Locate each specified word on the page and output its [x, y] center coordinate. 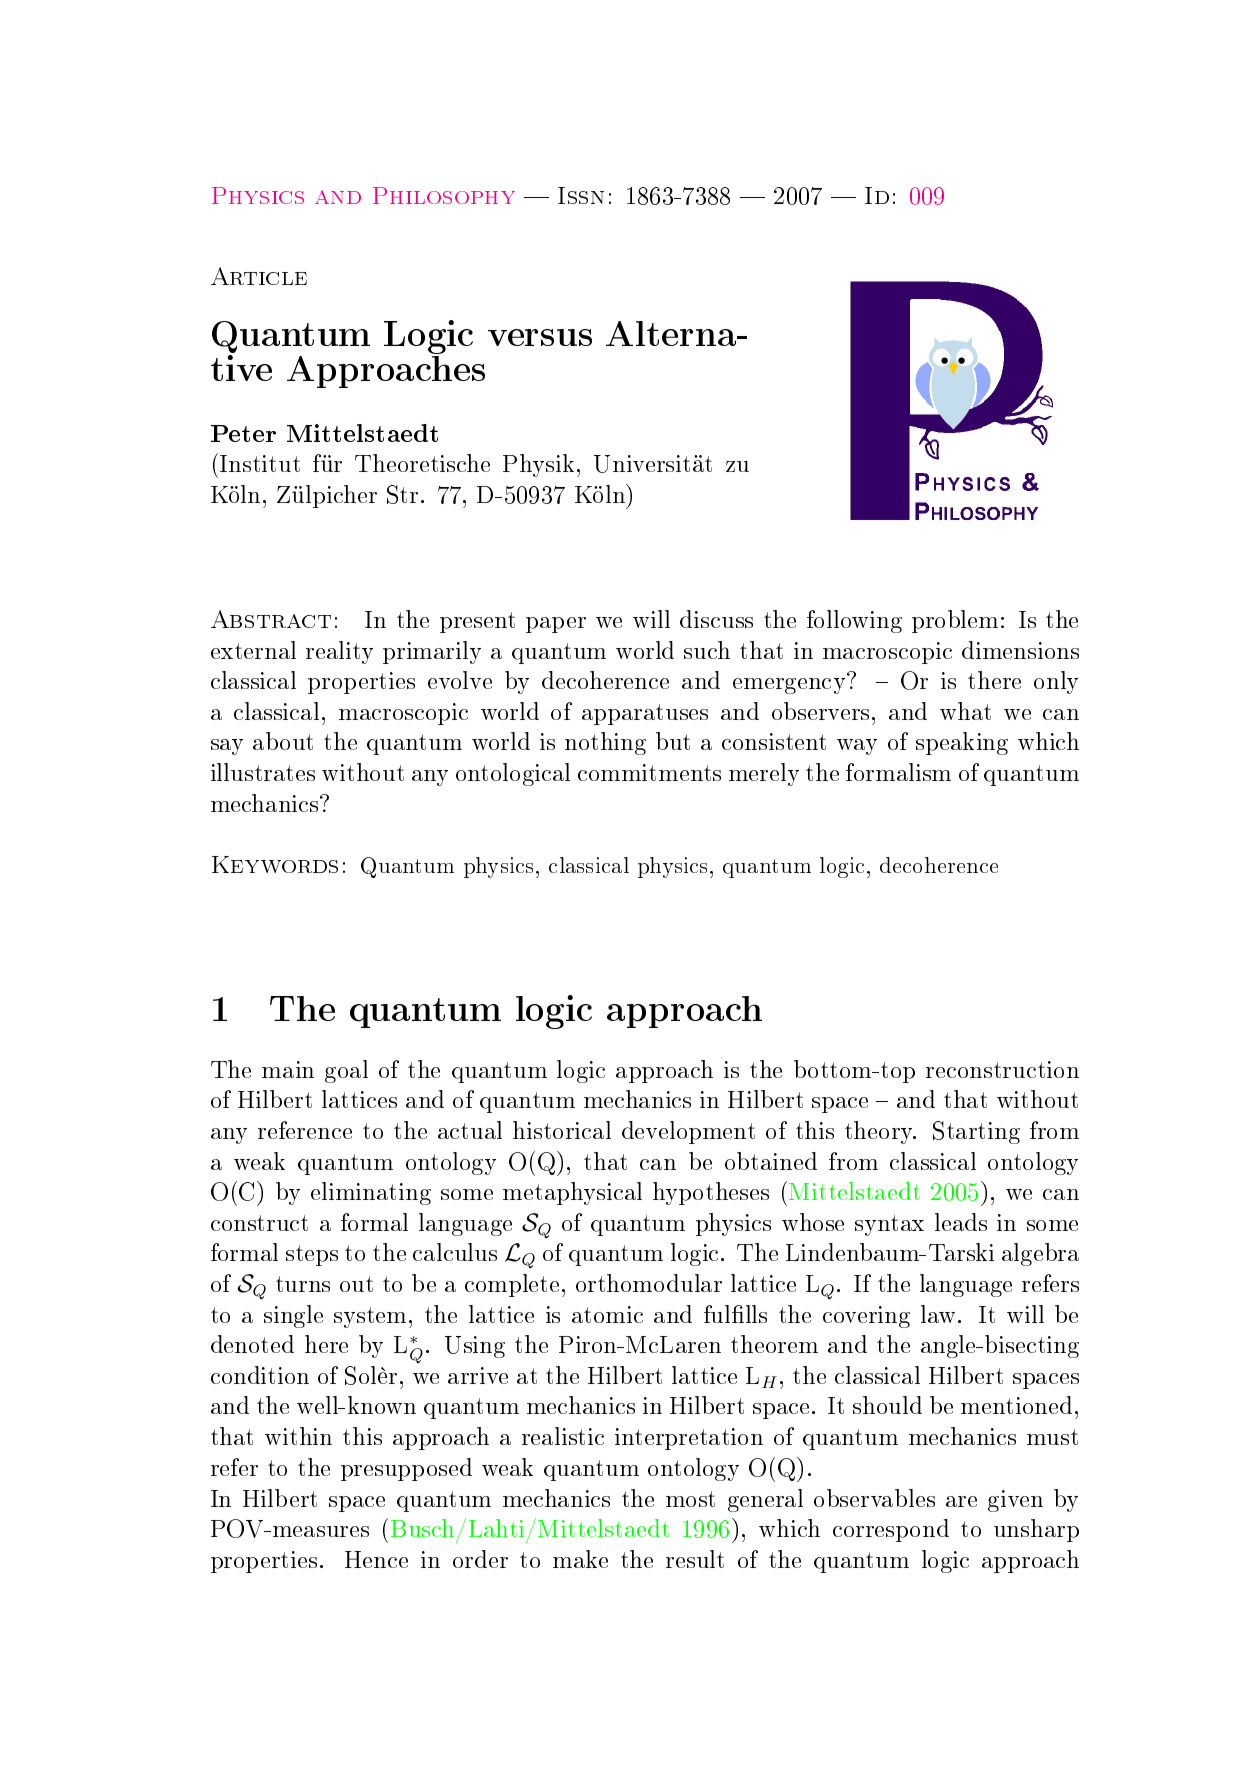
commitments [649, 772]
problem [955, 621]
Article [259, 276]
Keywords [275, 864]
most [690, 1499]
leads [961, 1222]
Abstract [271, 619]
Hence [376, 1559]
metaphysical [572, 1193]
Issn [581, 195]
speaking [962, 743]
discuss [716, 619]
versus [540, 337]
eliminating [371, 1193]
